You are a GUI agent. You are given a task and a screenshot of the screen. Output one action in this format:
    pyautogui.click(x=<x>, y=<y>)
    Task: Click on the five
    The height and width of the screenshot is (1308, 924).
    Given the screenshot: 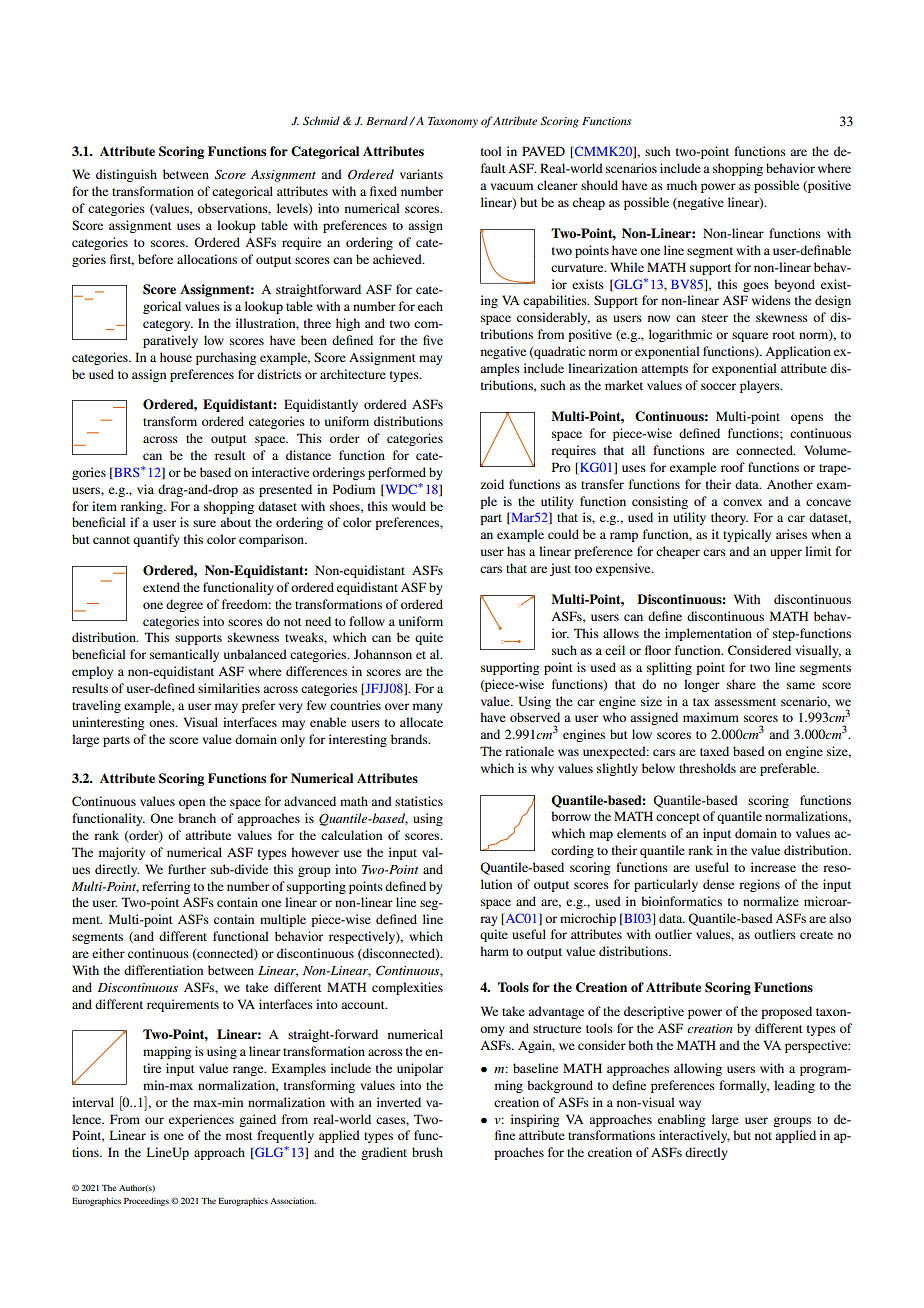 What is the action you would take?
    pyautogui.click(x=433, y=340)
